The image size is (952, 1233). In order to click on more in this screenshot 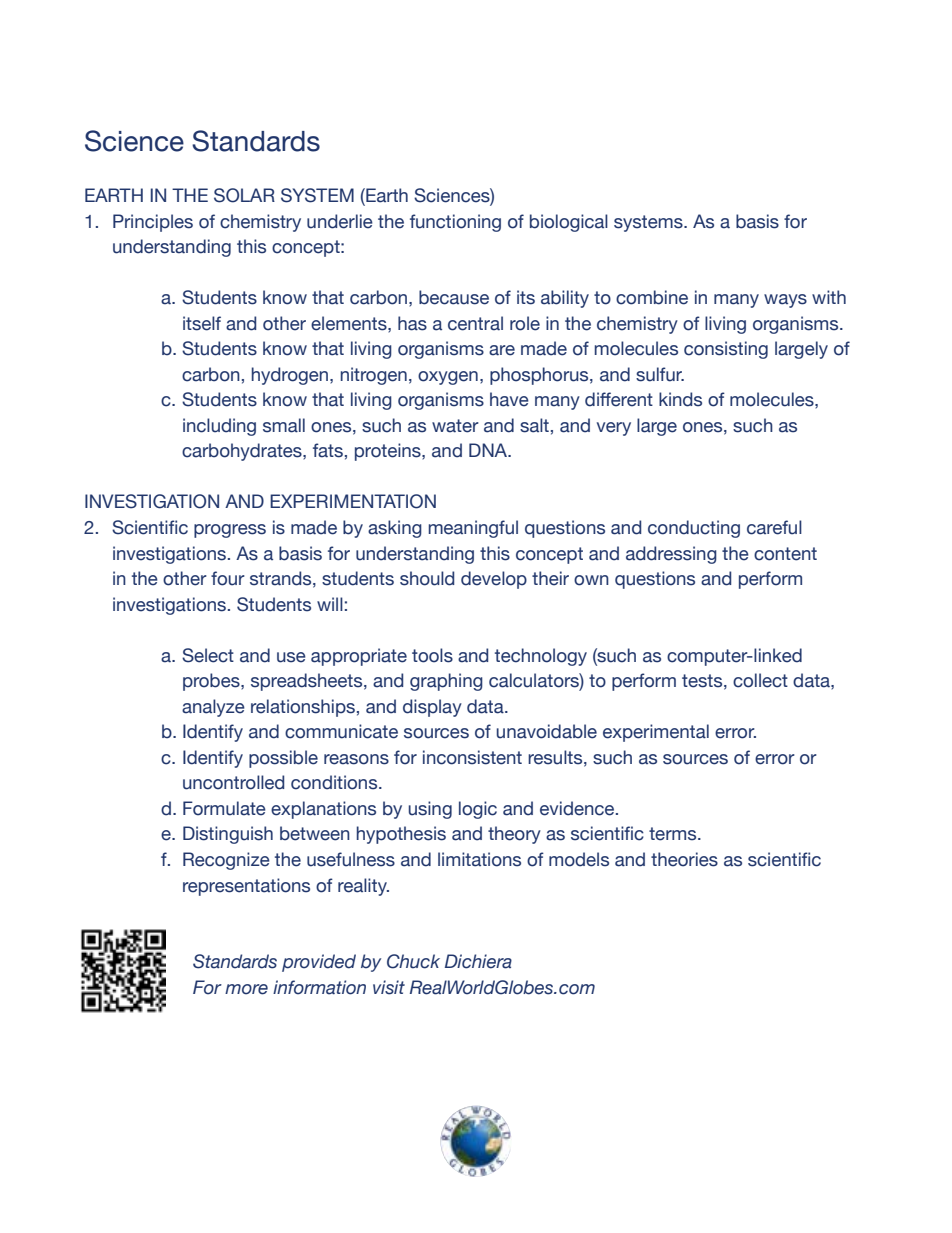, I will do `click(246, 989)`.
